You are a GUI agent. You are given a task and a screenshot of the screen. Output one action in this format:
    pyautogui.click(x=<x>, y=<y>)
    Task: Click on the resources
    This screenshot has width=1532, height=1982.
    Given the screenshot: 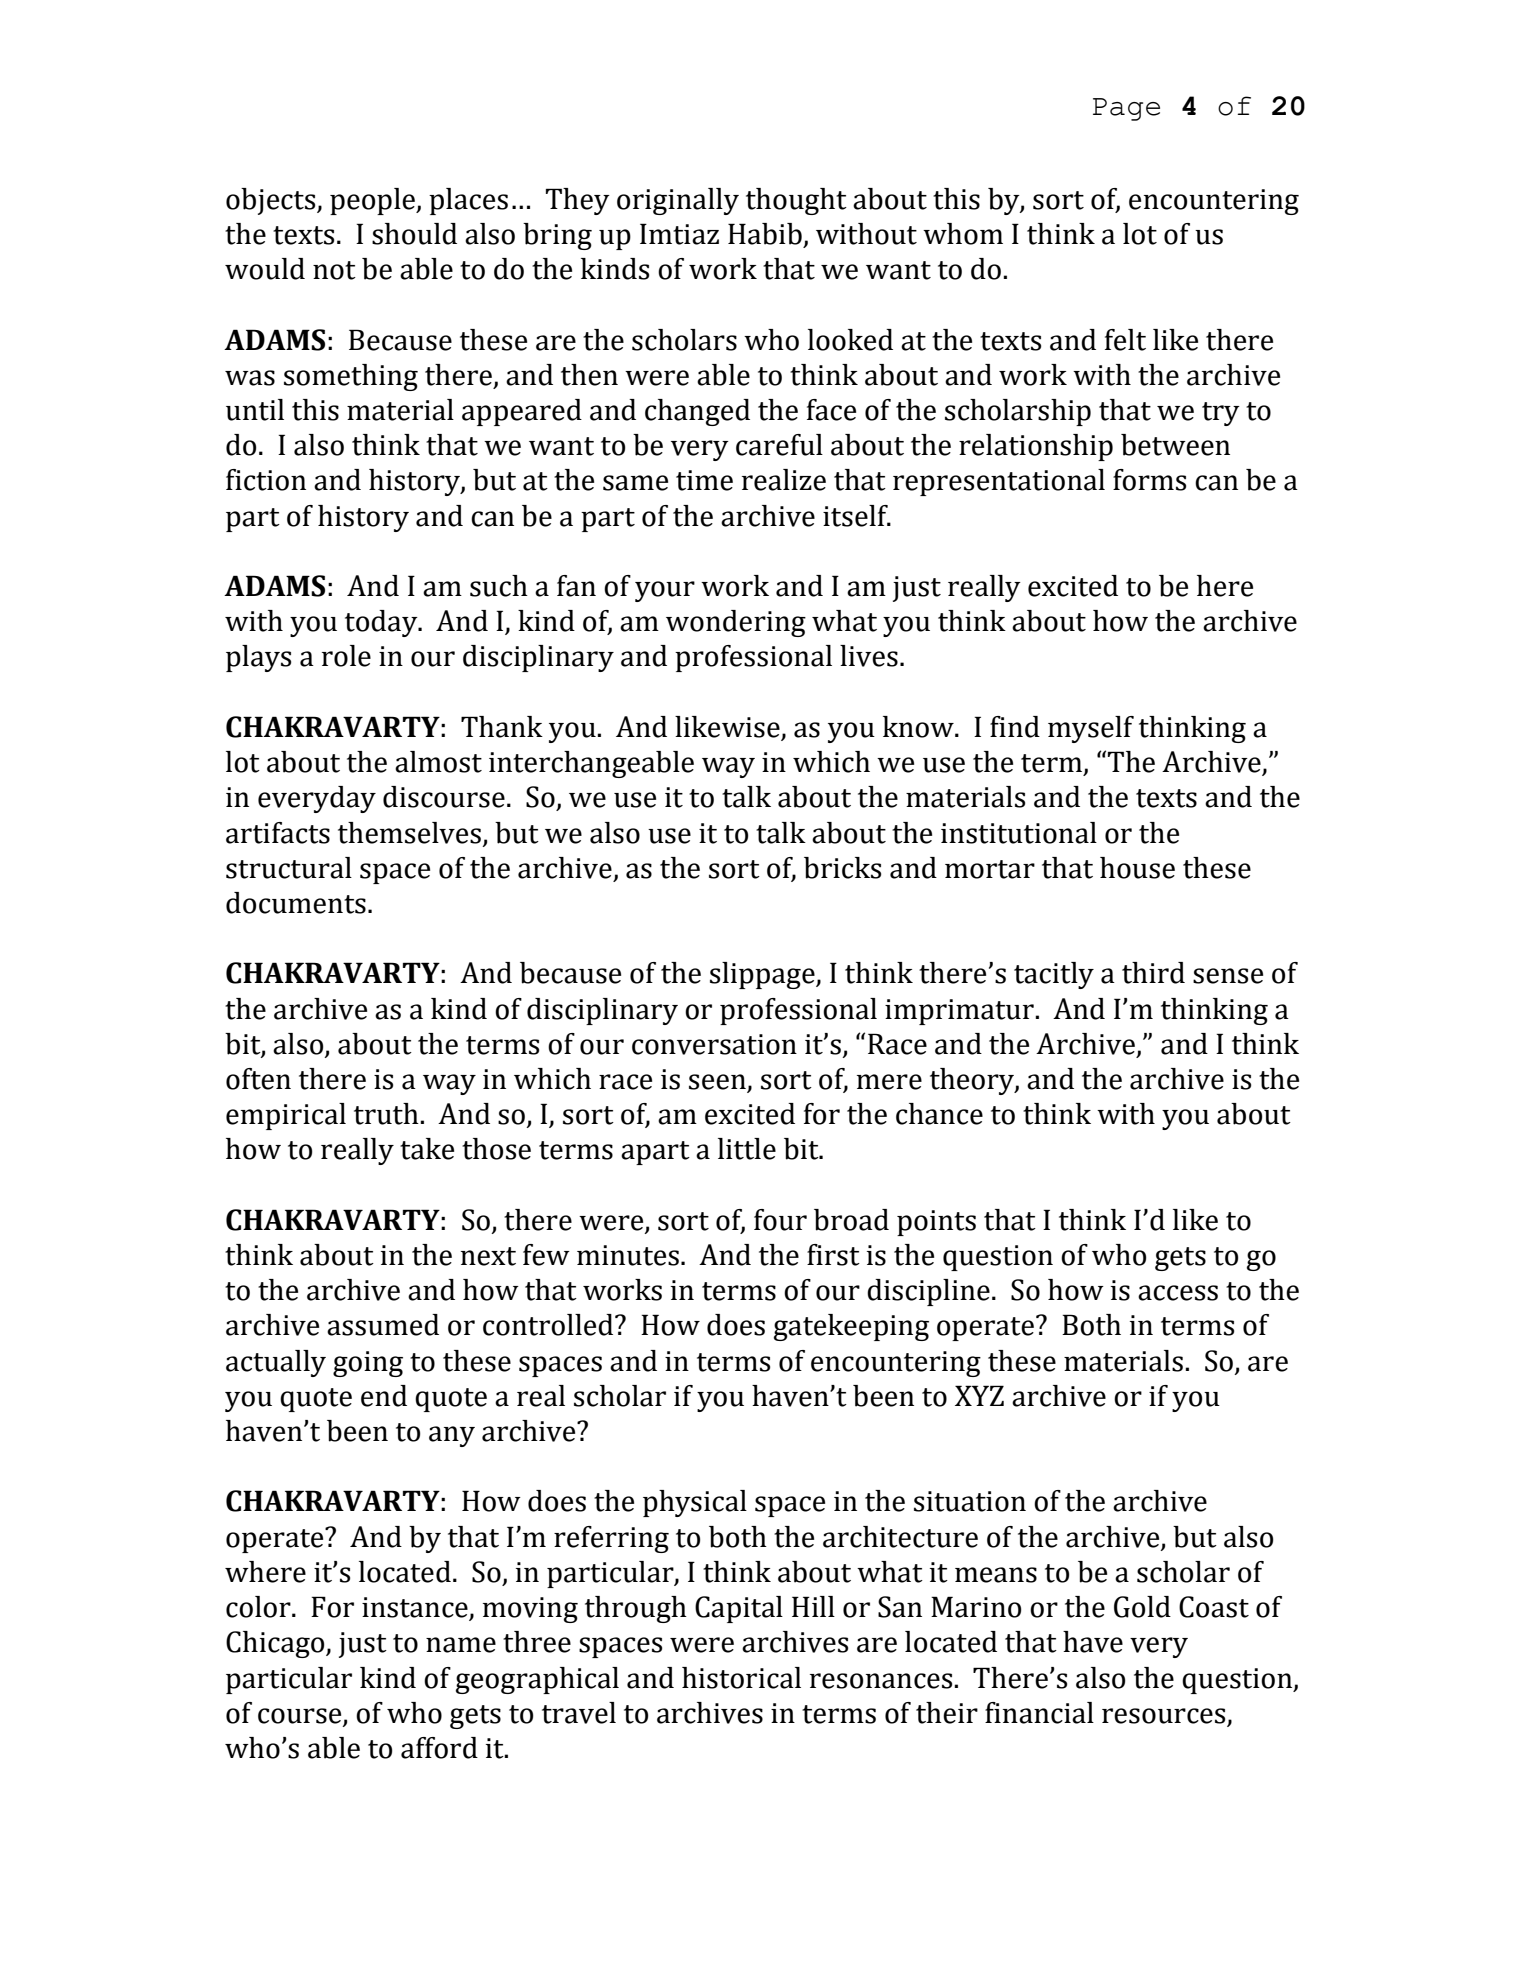 What is the action you would take?
    pyautogui.click(x=1163, y=1716)
